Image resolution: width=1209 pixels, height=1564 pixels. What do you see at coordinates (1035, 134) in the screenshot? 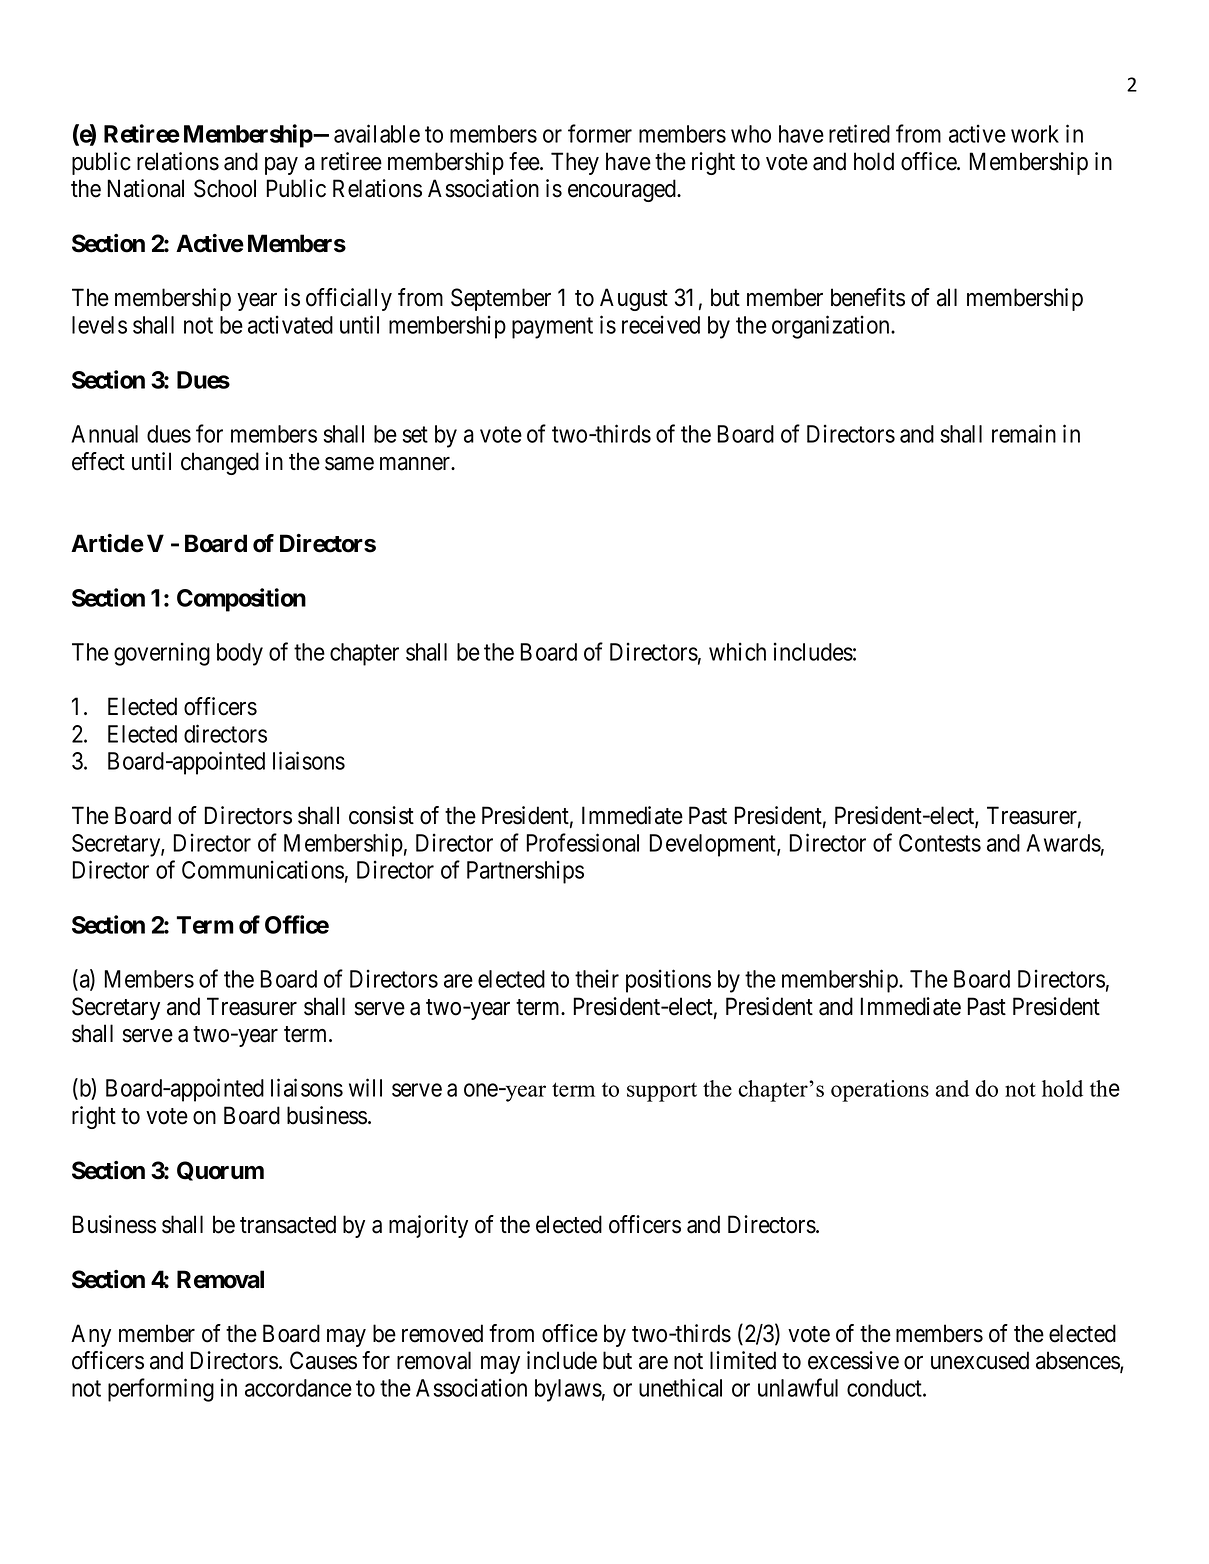
I see `work` at bounding box center [1035, 134].
